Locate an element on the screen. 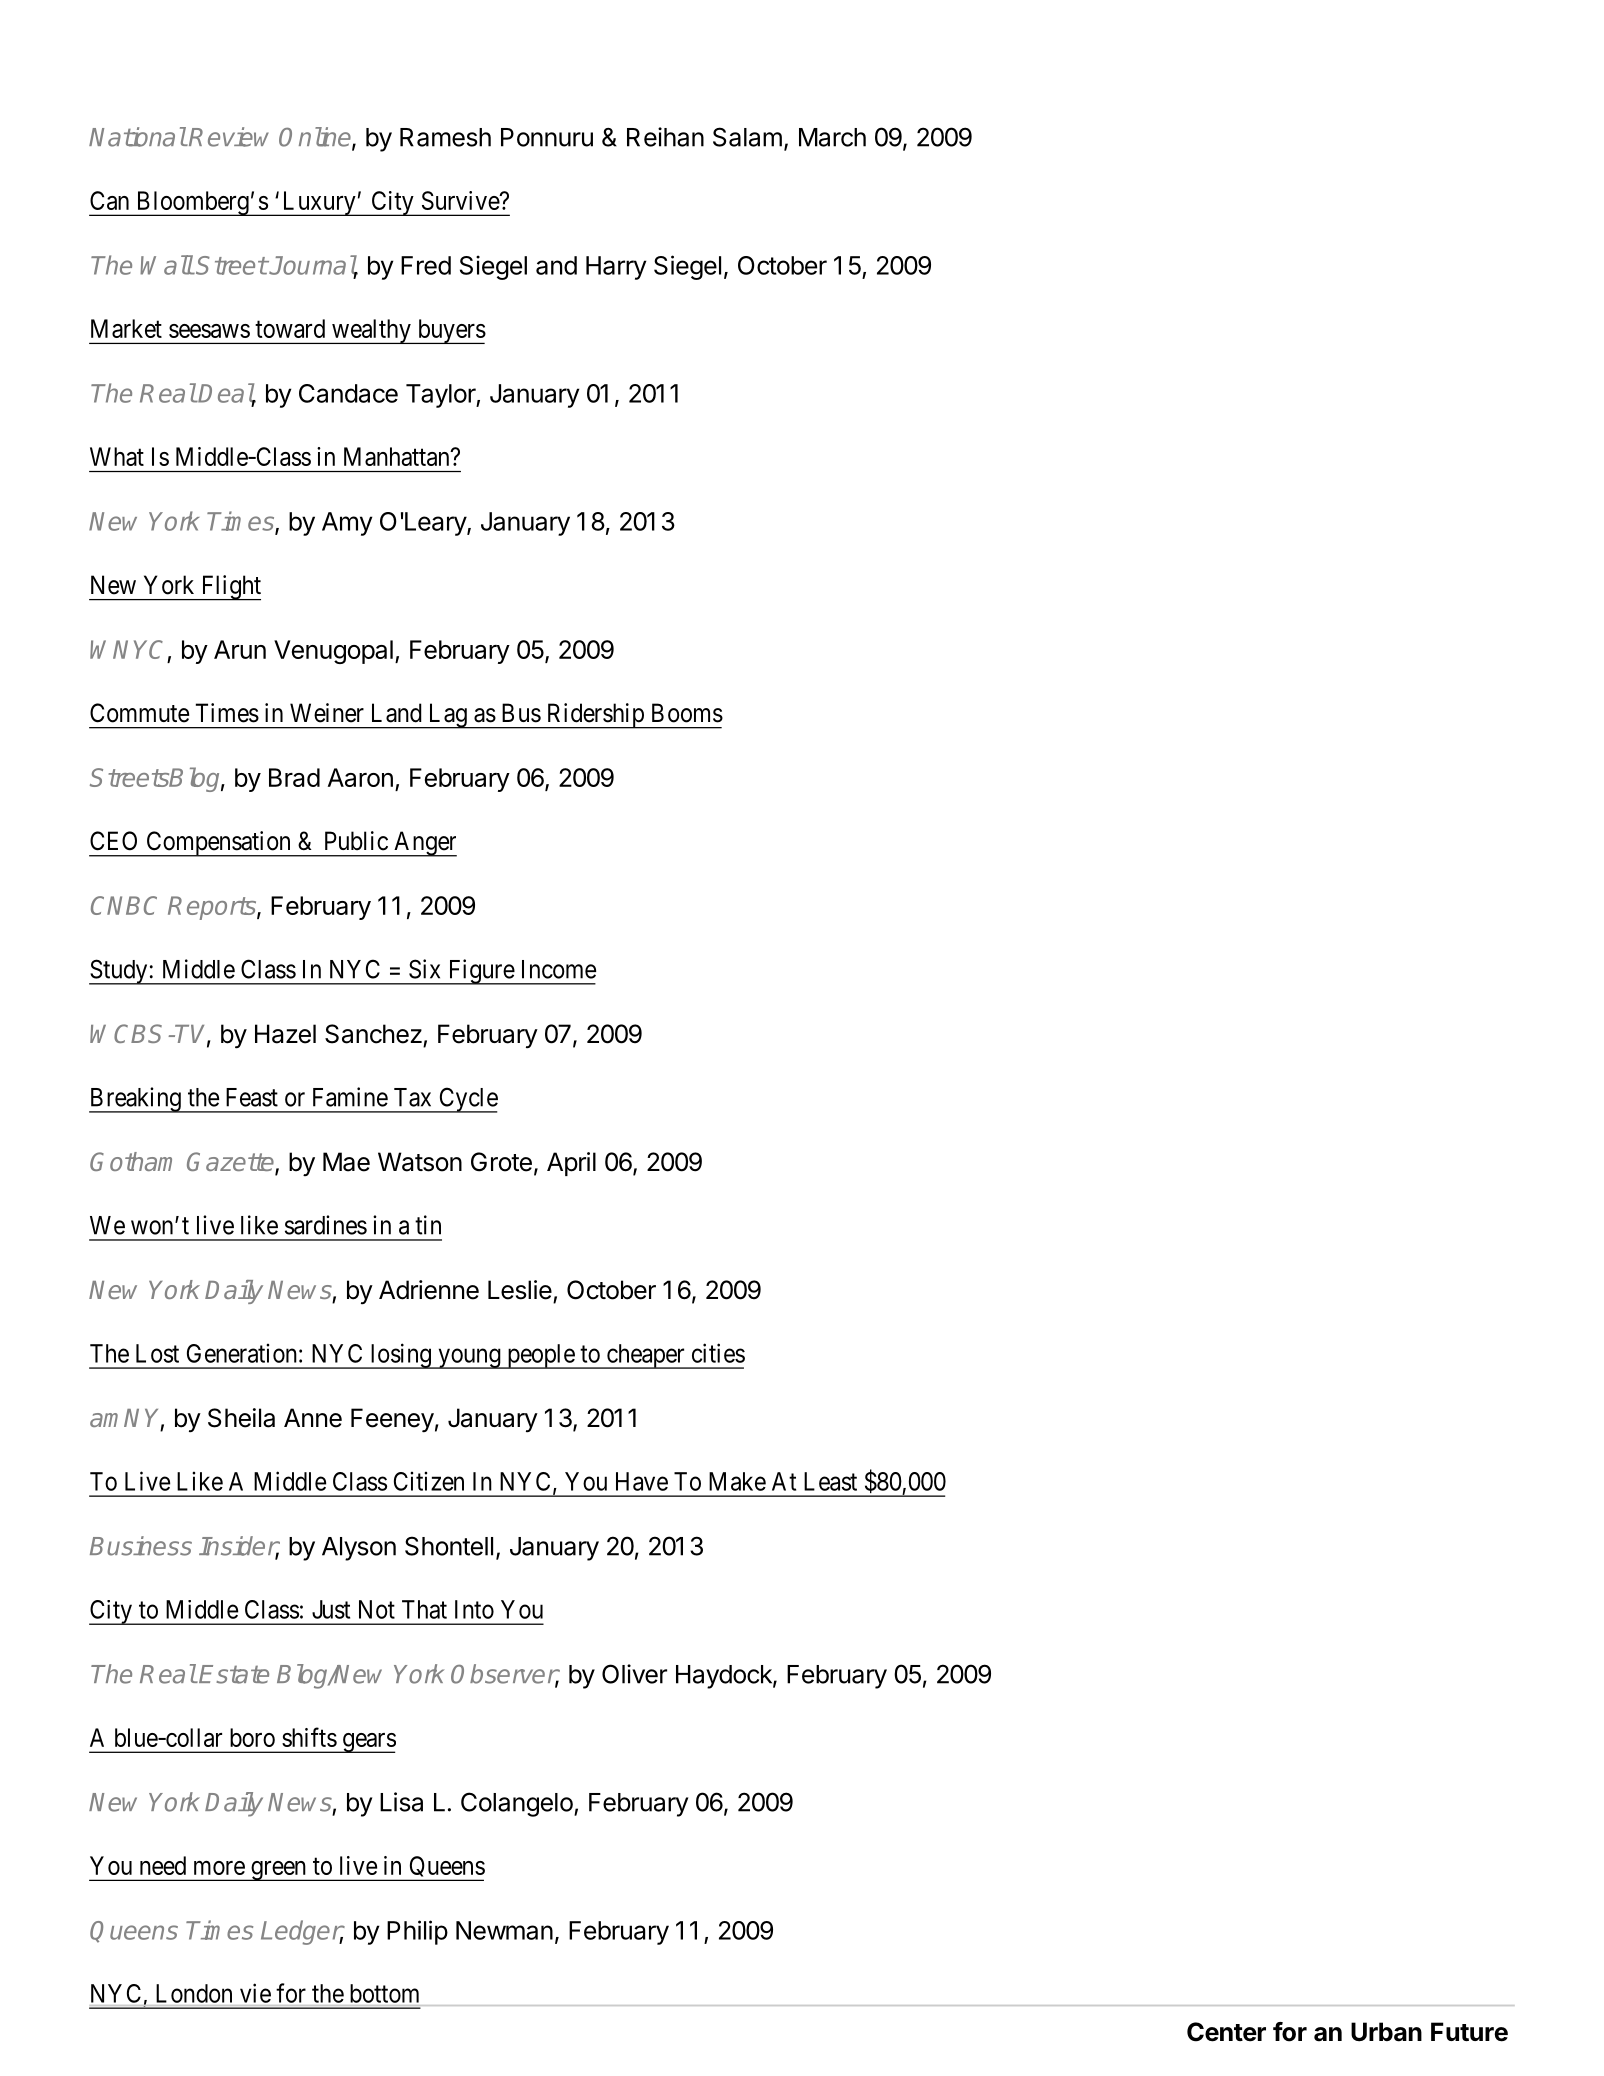  Newman is located at coordinates (504, 1930).
